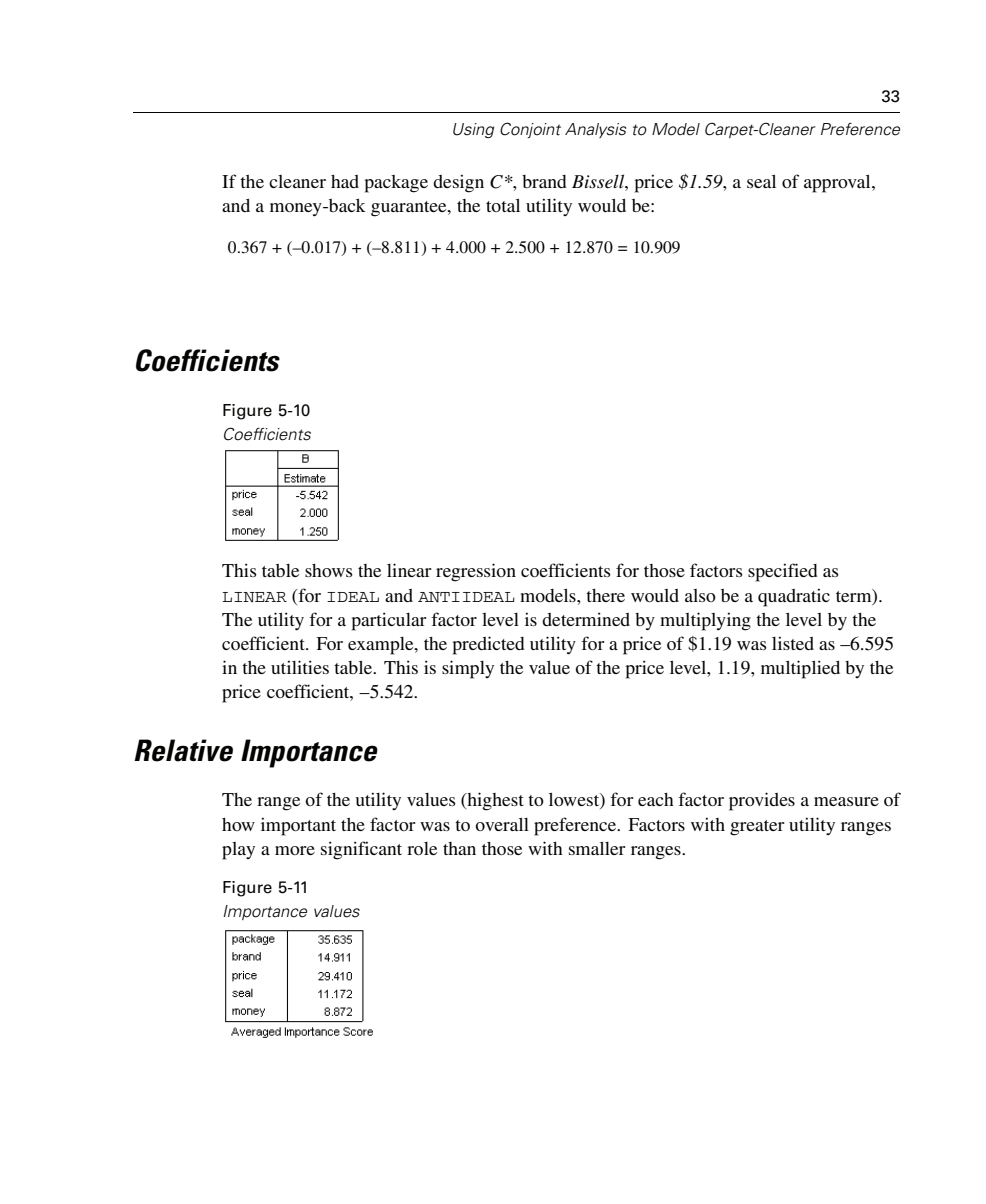 The width and height of the page is (986, 1204). I want to click on greater, so click(757, 828).
